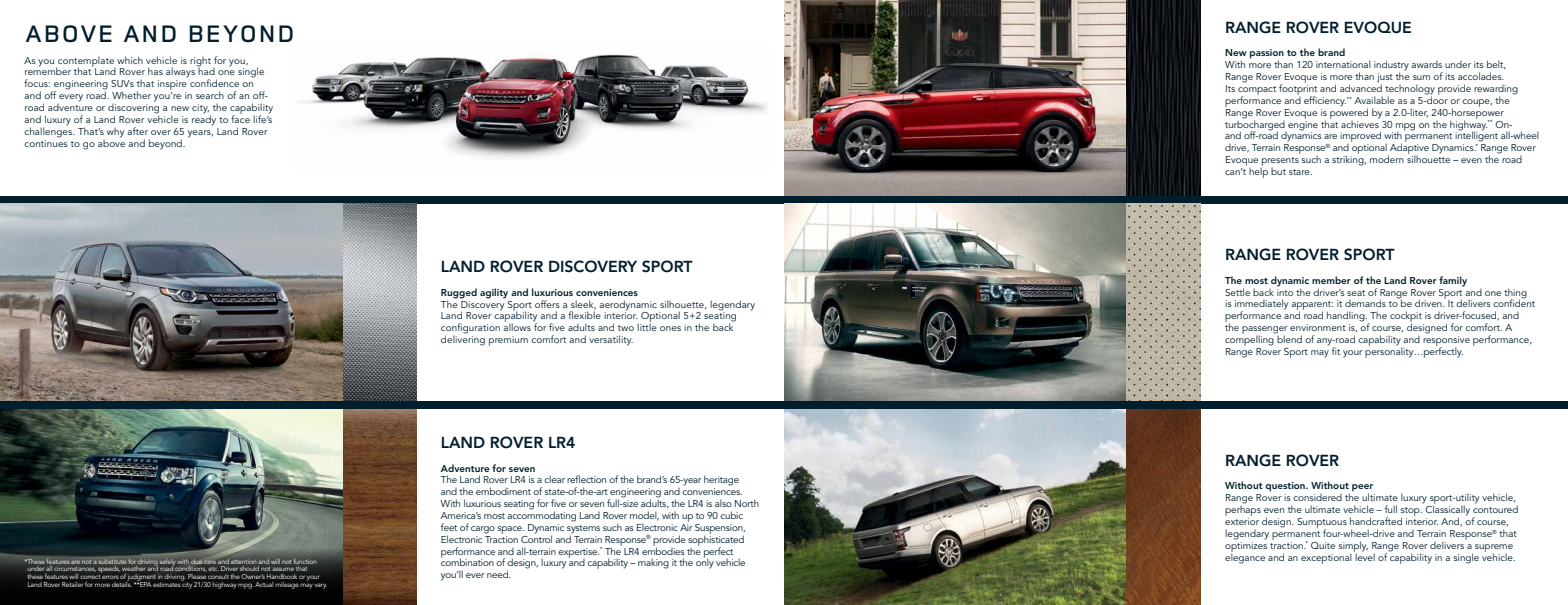 Image resolution: width=1568 pixels, height=605 pixels. I want to click on handling, so click(1347, 316).
